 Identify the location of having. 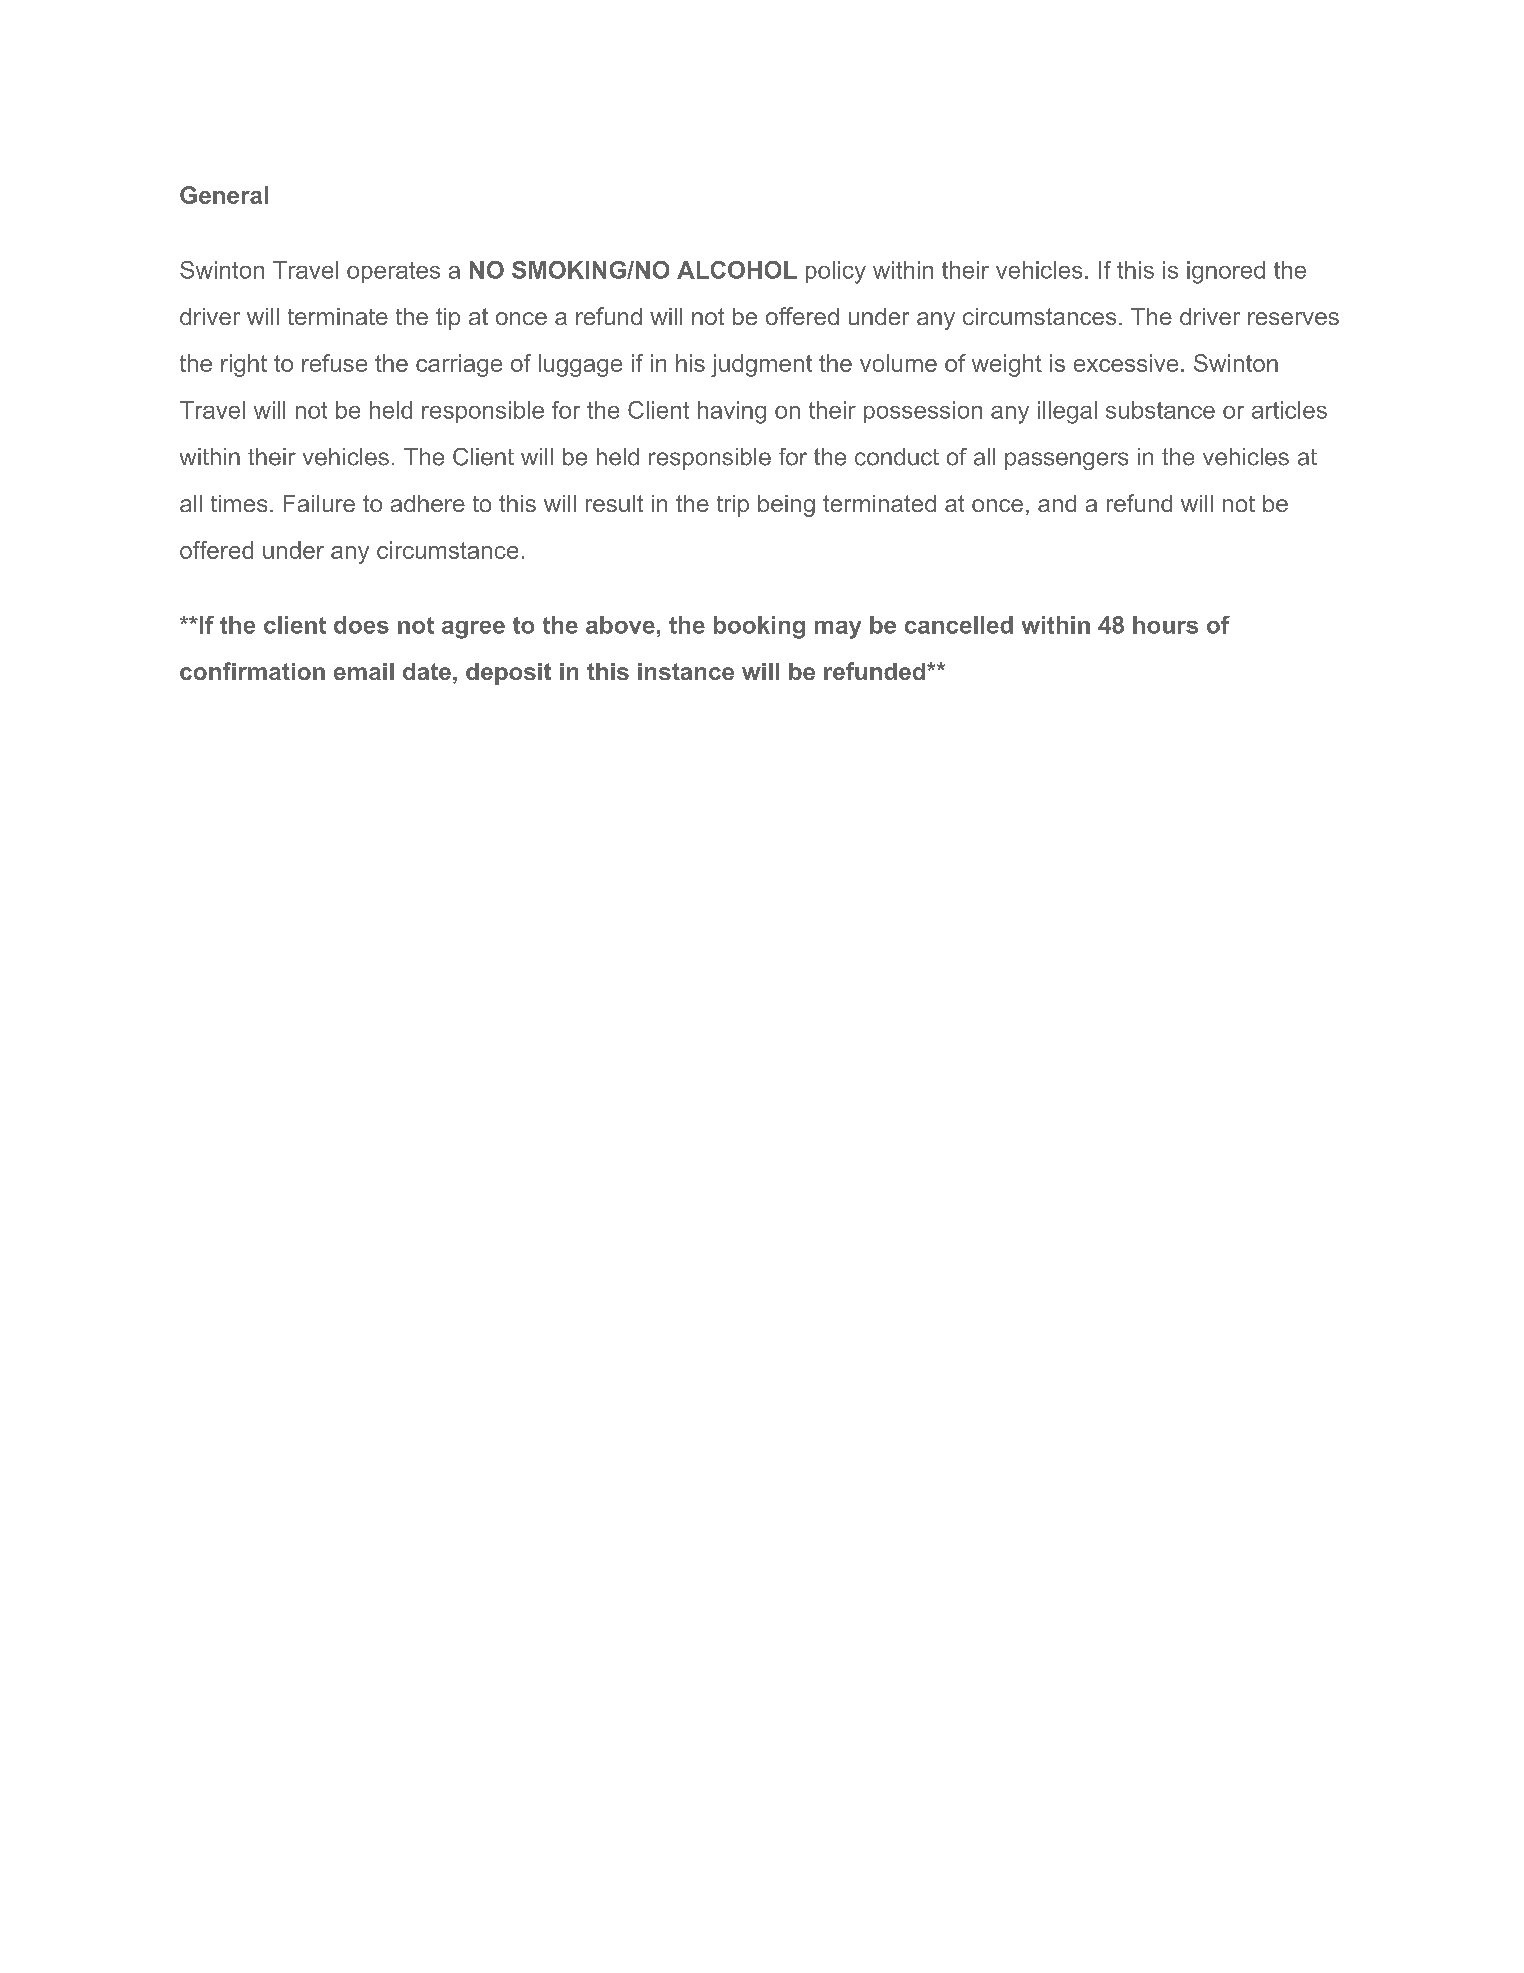
(732, 412).
